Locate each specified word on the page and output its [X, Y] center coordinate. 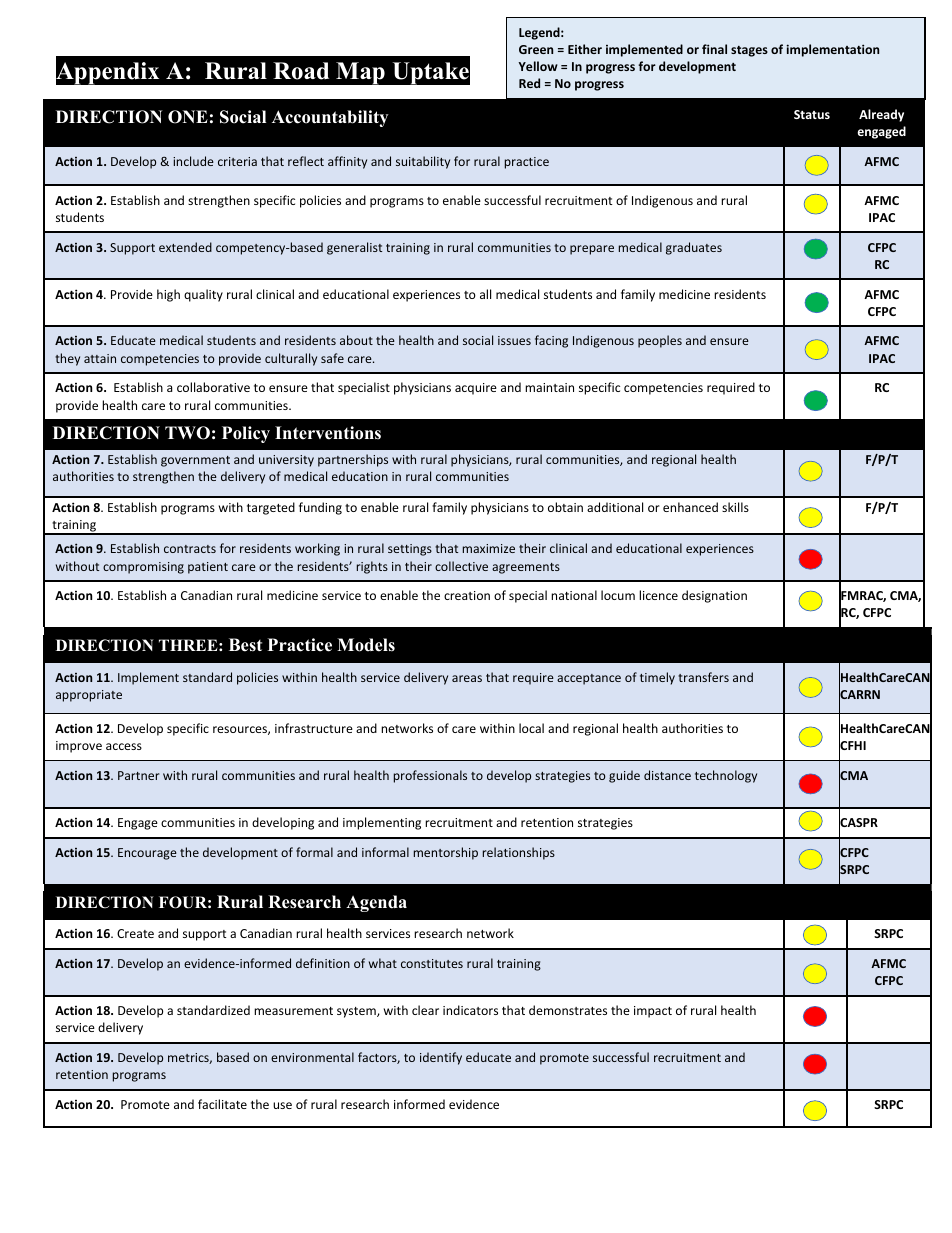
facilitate [222, 1104]
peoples [660, 341]
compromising [143, 568]
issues [514, 340]
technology [726, 776]
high [168, 295]
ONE [188, 117]
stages [749, 51]
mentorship [446, 853]
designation [714, 596]
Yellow [538, 66]
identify [441, 1058]
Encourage [147, 854]
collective [461, 566]
